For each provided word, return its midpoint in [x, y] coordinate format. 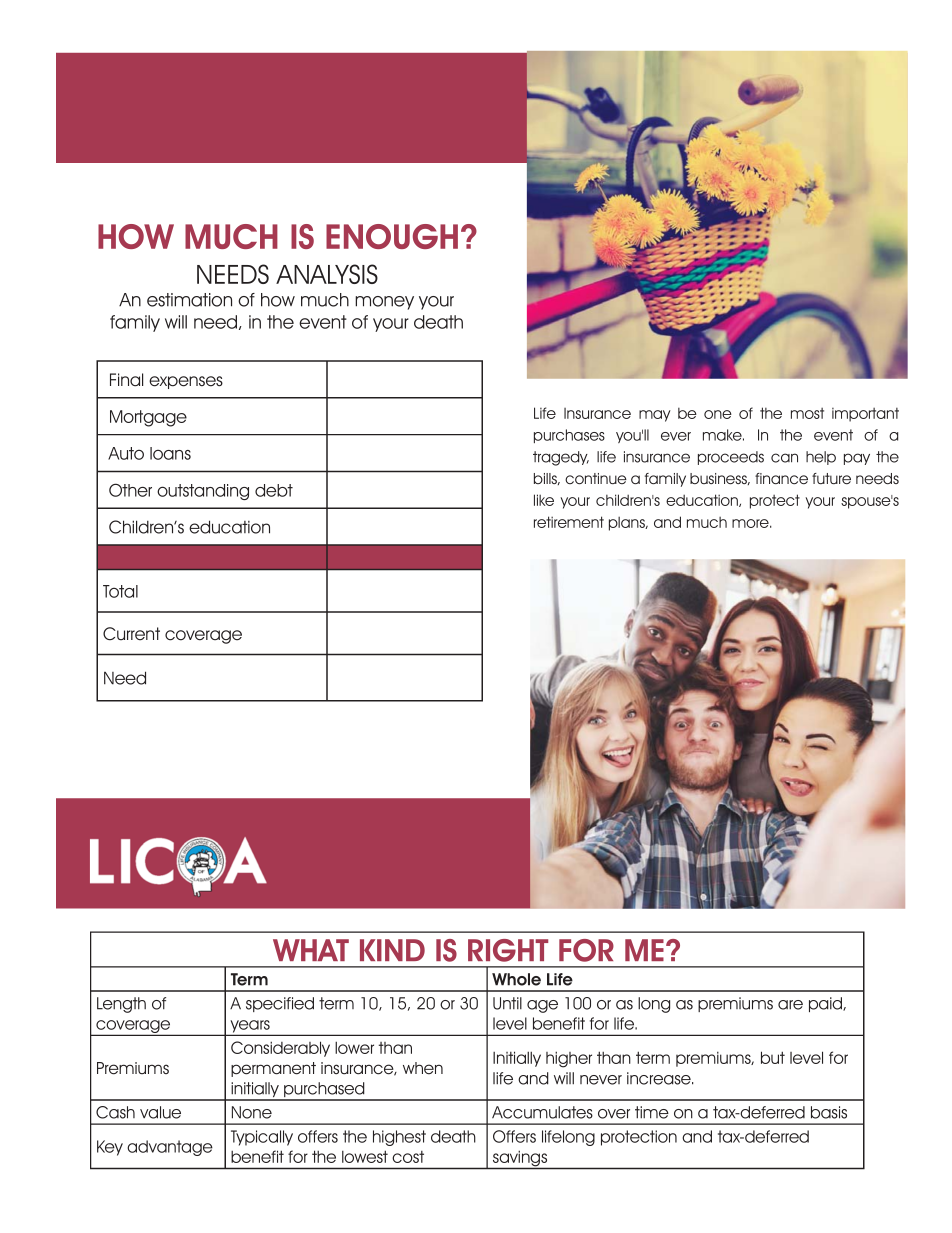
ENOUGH [392, 236]
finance [781, 478]
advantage [170, 1148]
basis [829, 1112]
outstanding [203, 492]
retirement [569, 522]
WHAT [311, 950]
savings [520, 1159]
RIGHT [508, 950]
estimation [189, 300]
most [807, 413]
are [790, 1005]
